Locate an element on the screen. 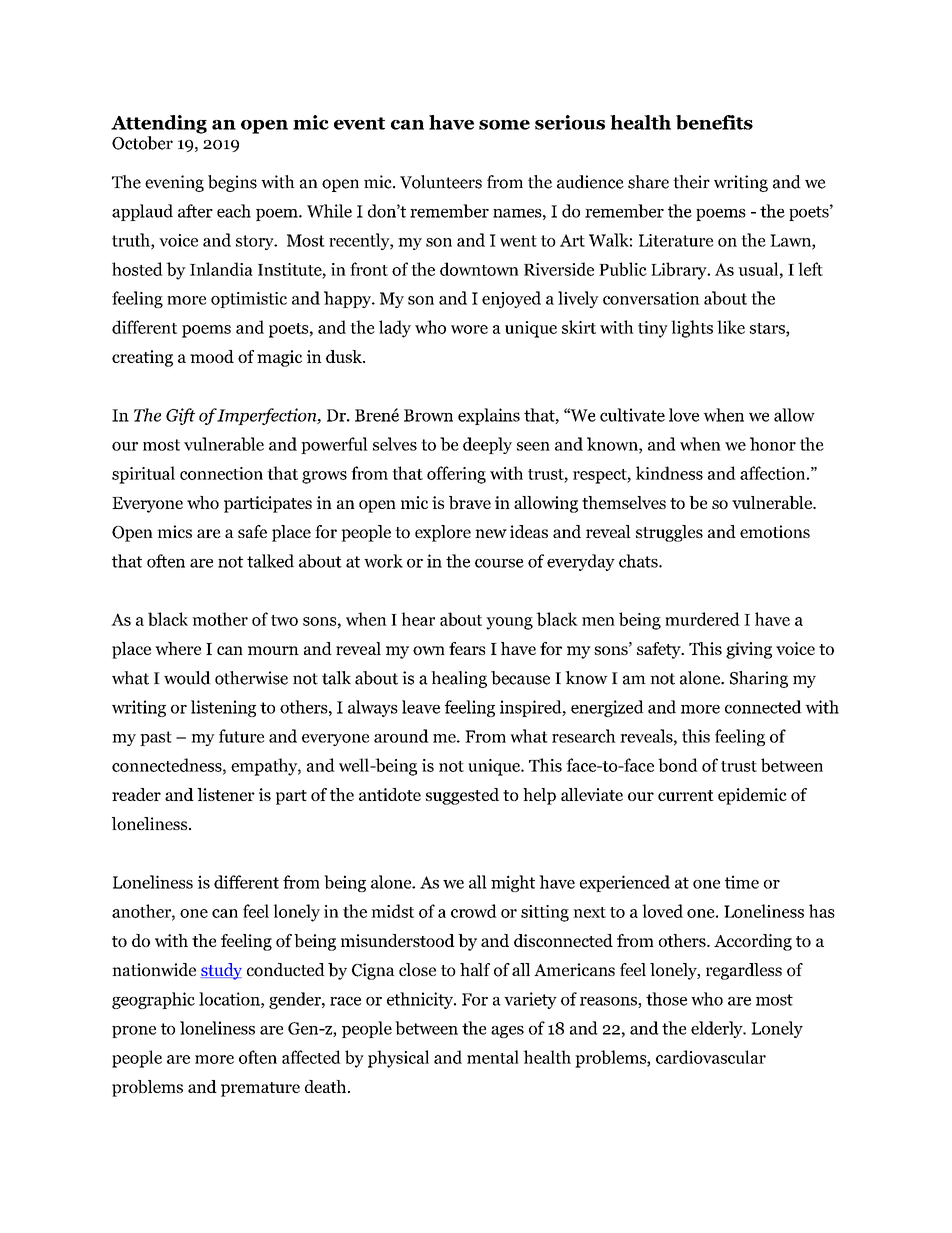  begins is located at coordinates (232, 183).
